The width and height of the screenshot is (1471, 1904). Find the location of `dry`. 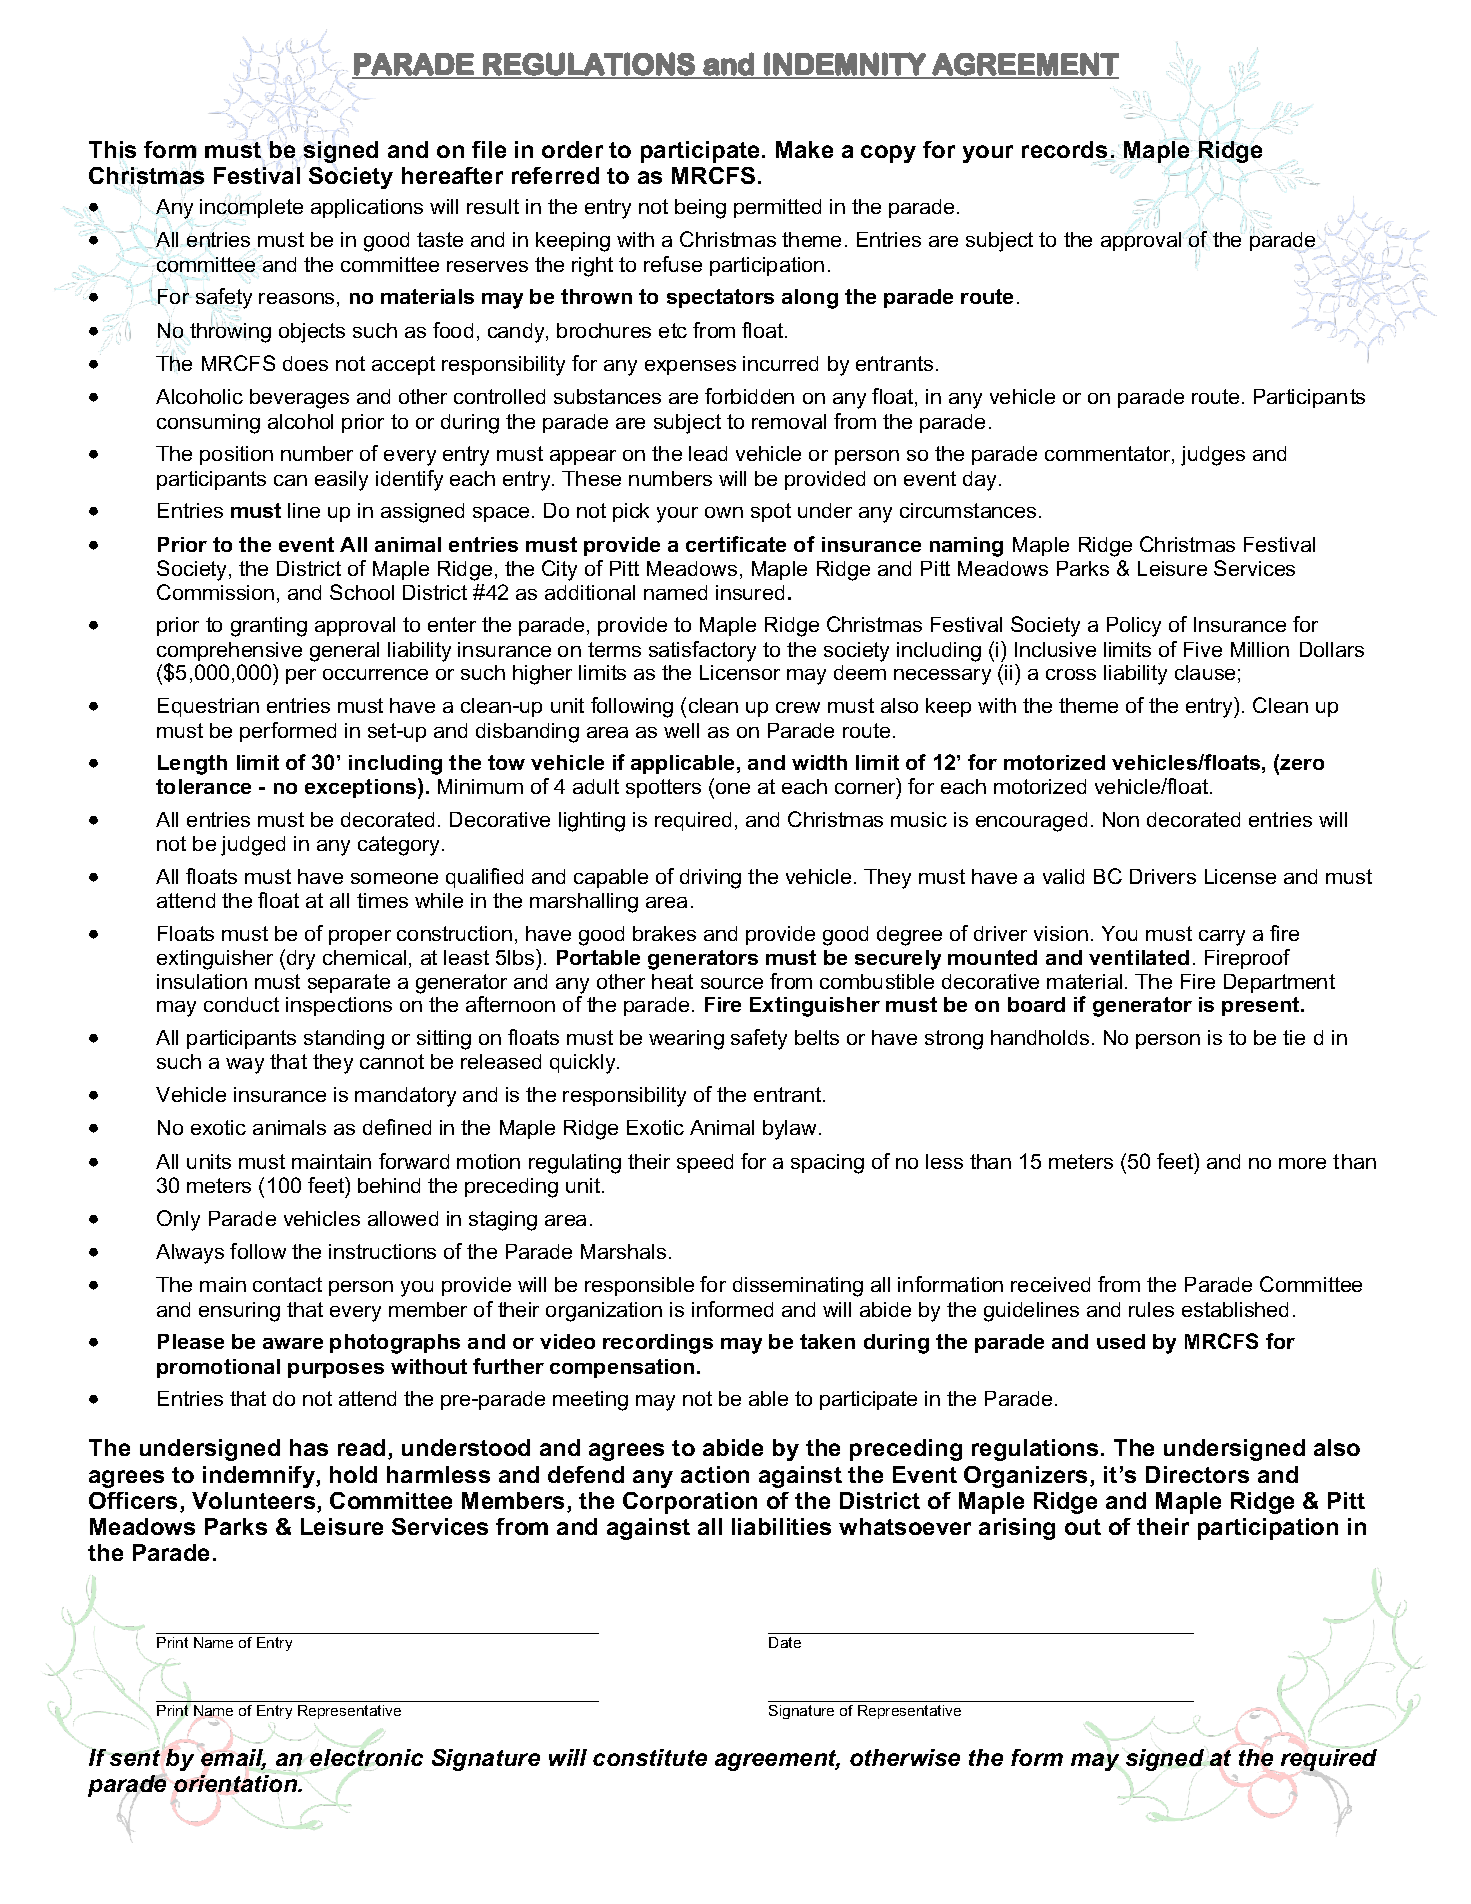

dry is located at coordinates (301, 960).
